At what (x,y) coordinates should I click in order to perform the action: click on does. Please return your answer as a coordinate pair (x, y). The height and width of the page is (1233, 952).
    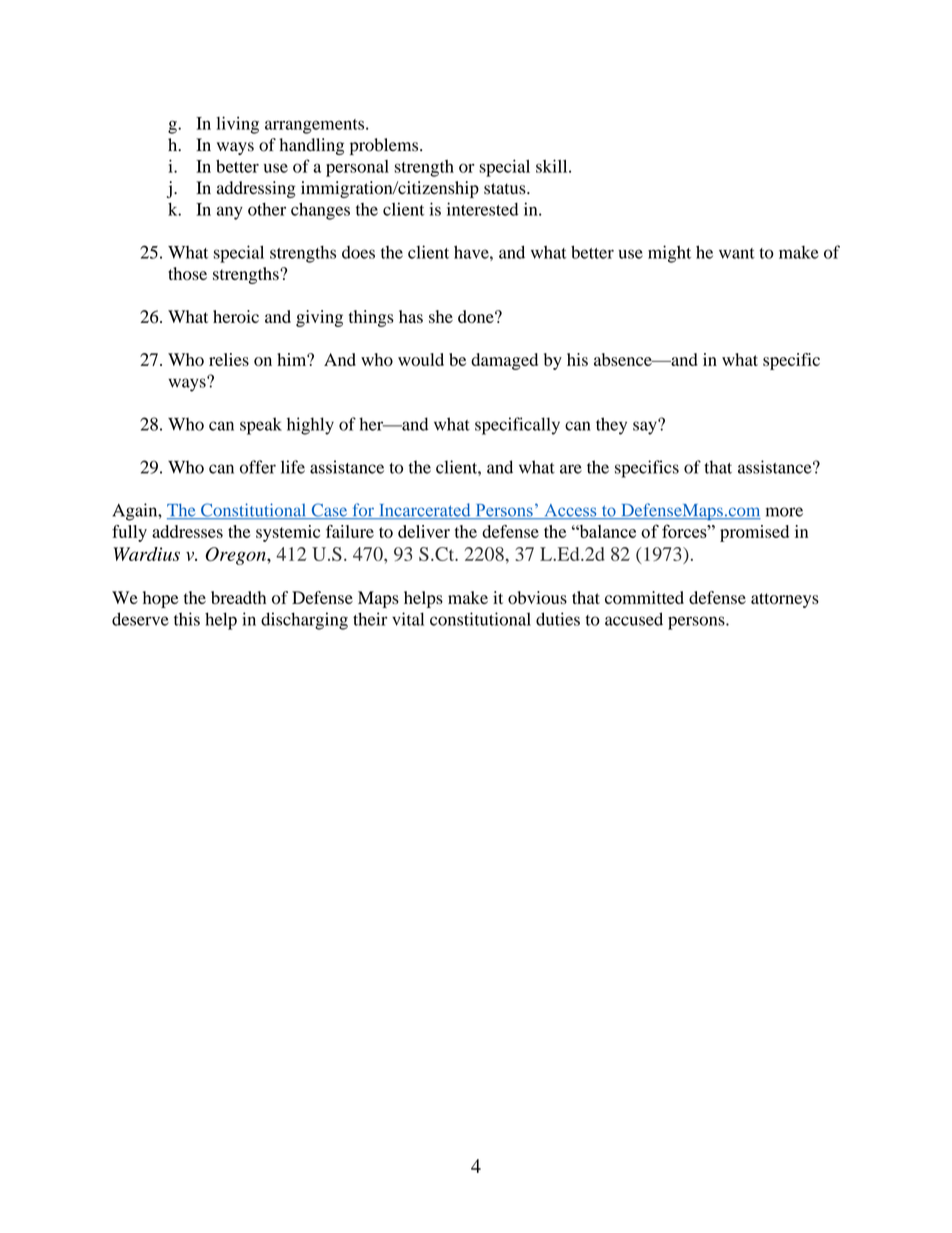
    Looking at the image, I should click on (358, 252).
